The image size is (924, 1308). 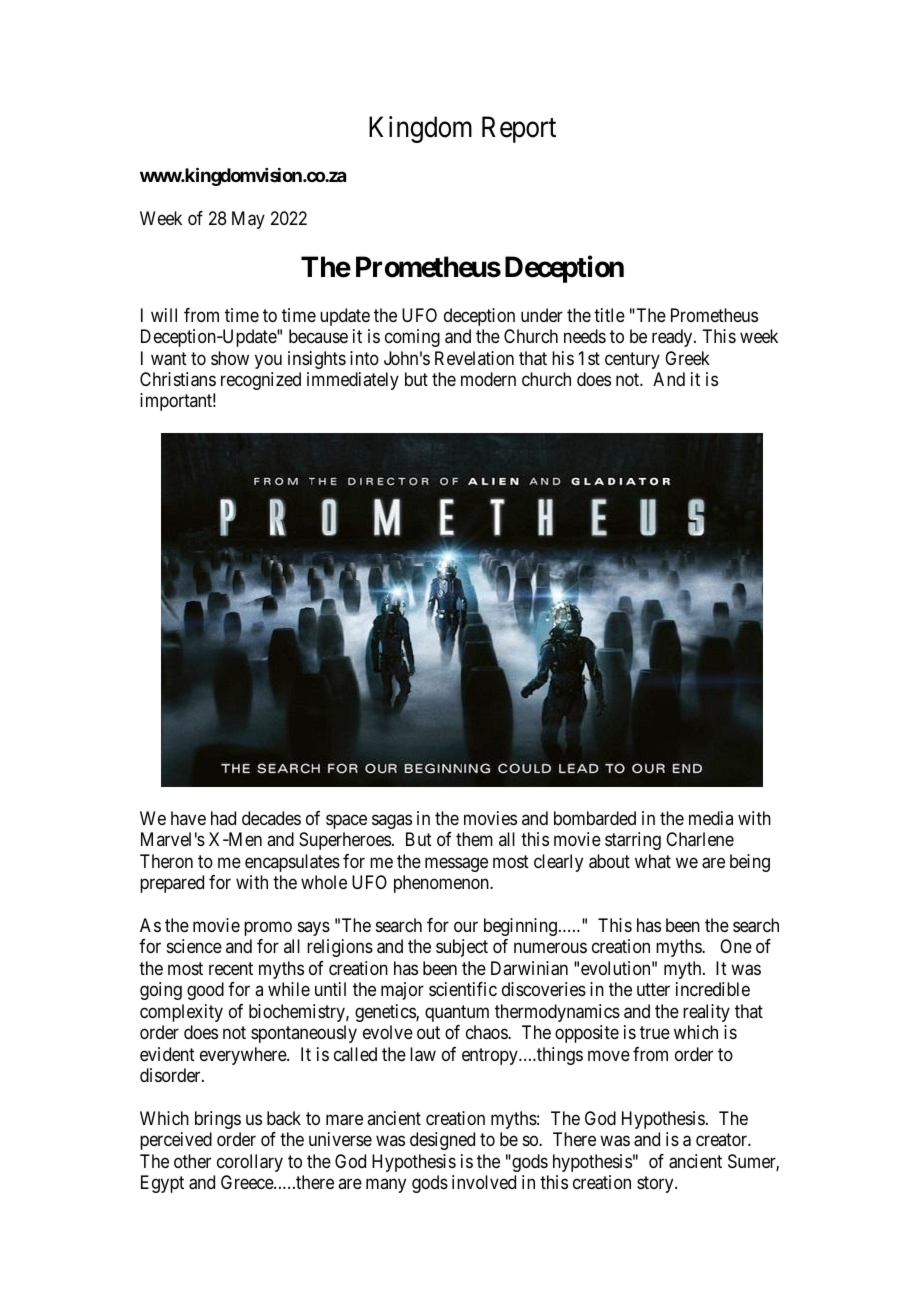 What do you see at coordinates (250, 1163) in the image?
I see `corollary` at bounding box center [250, 1163].
